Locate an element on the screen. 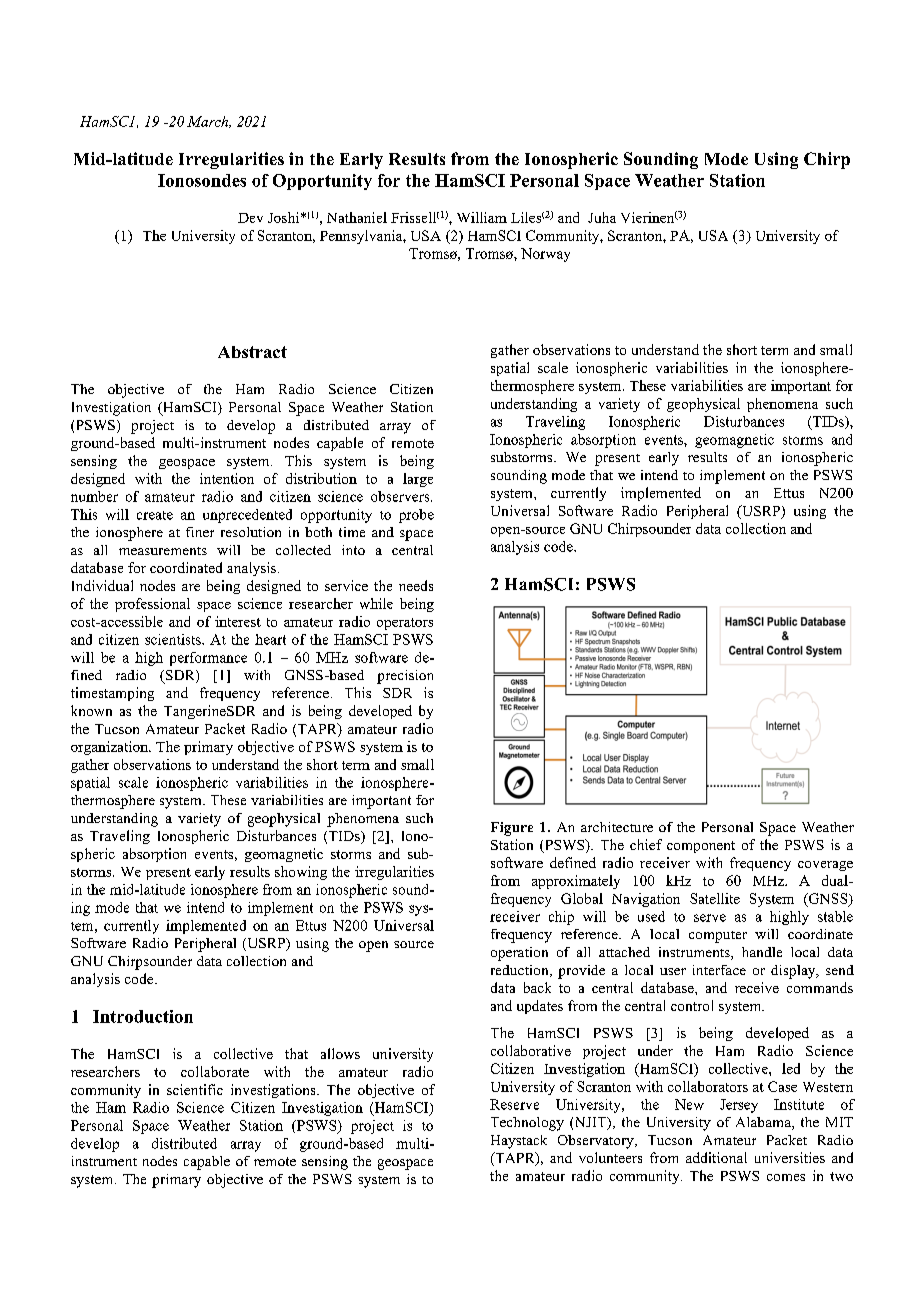  scientific is located at coordinates (195, 1089).
